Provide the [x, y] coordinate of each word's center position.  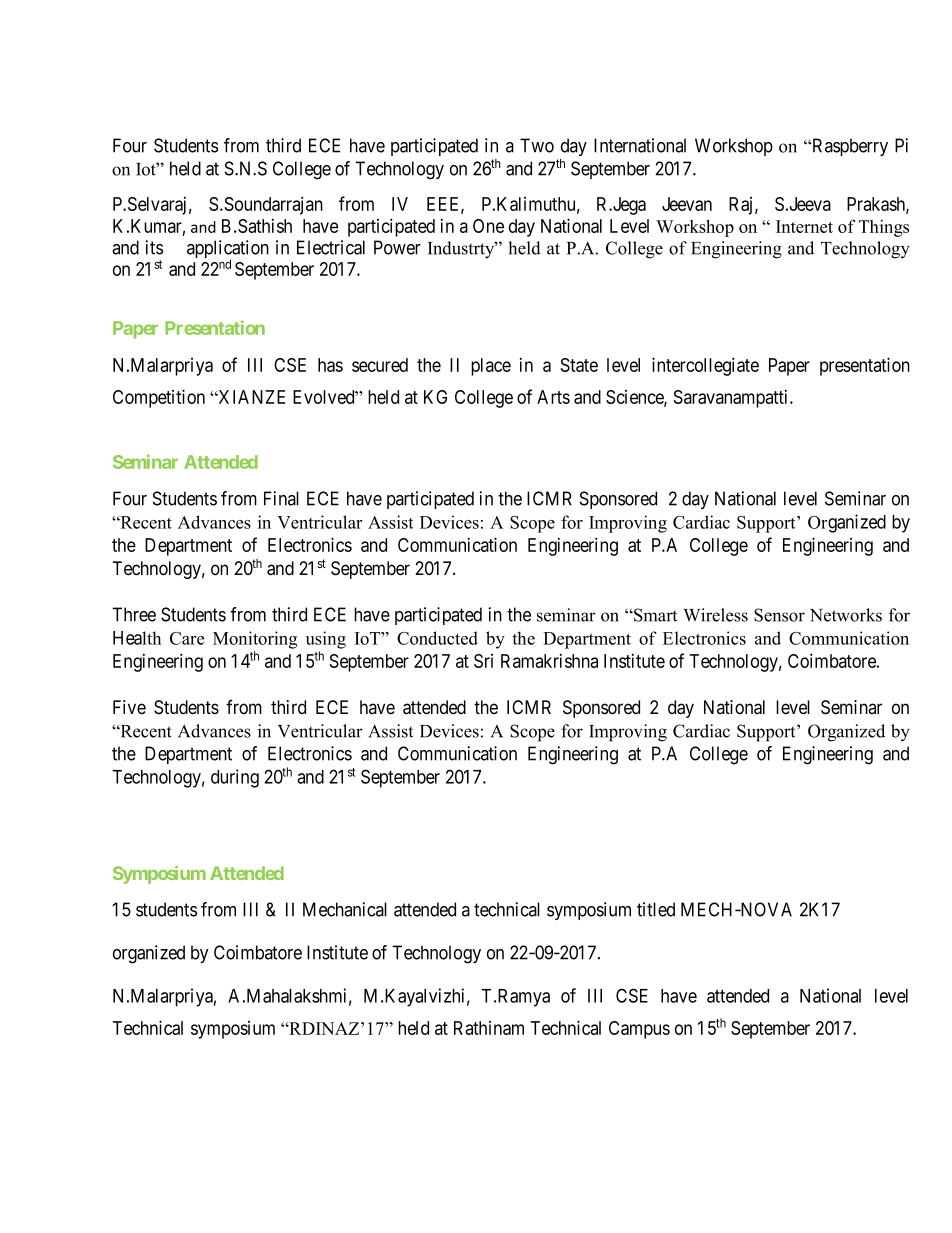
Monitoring [255, 640]
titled [656, 909]
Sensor [779, 615]
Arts [553, 397]
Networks [846, 615]
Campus [639, 1030]
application [228, 250]
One [488, 226]
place [491, 367]
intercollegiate [705, 366]
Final [281, 498]
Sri [483, 661]
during [235, 778]
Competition [159, 398]
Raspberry [849, 147]
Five [129, 707]
